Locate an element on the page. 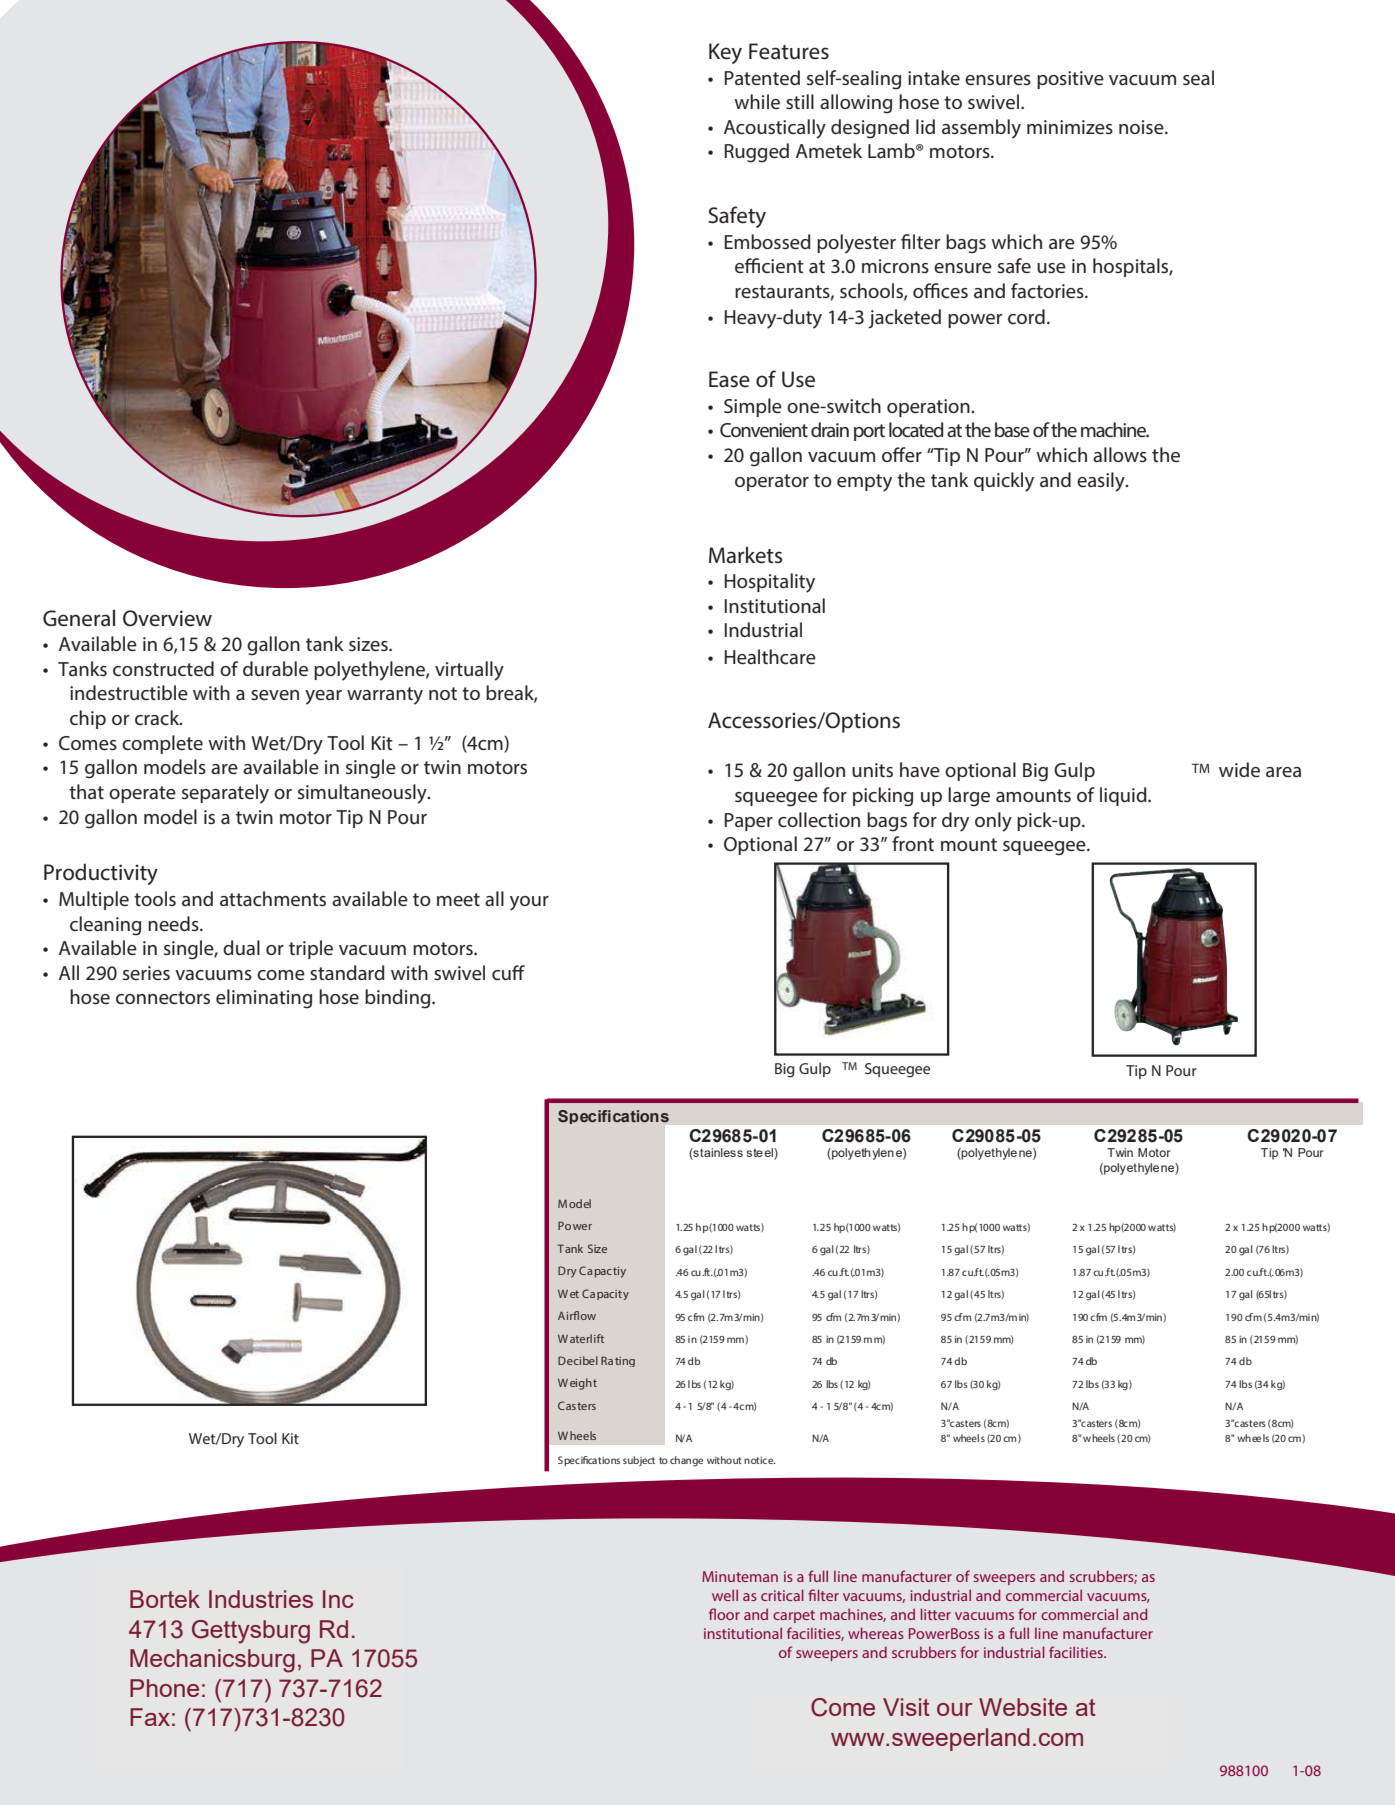  well is located at coordinates (725, 1595).
